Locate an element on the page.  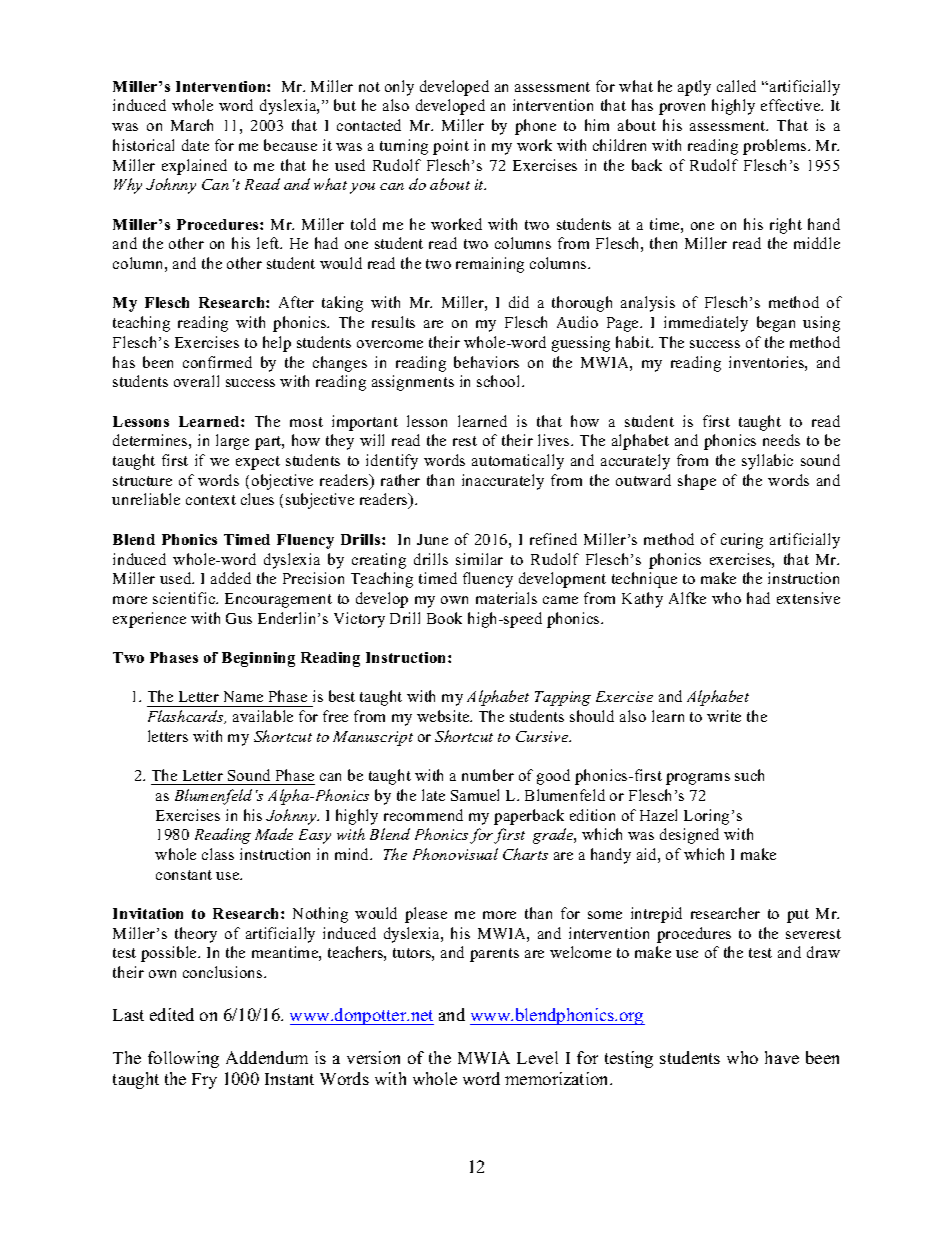
website is located at coordinates (444, 716).
